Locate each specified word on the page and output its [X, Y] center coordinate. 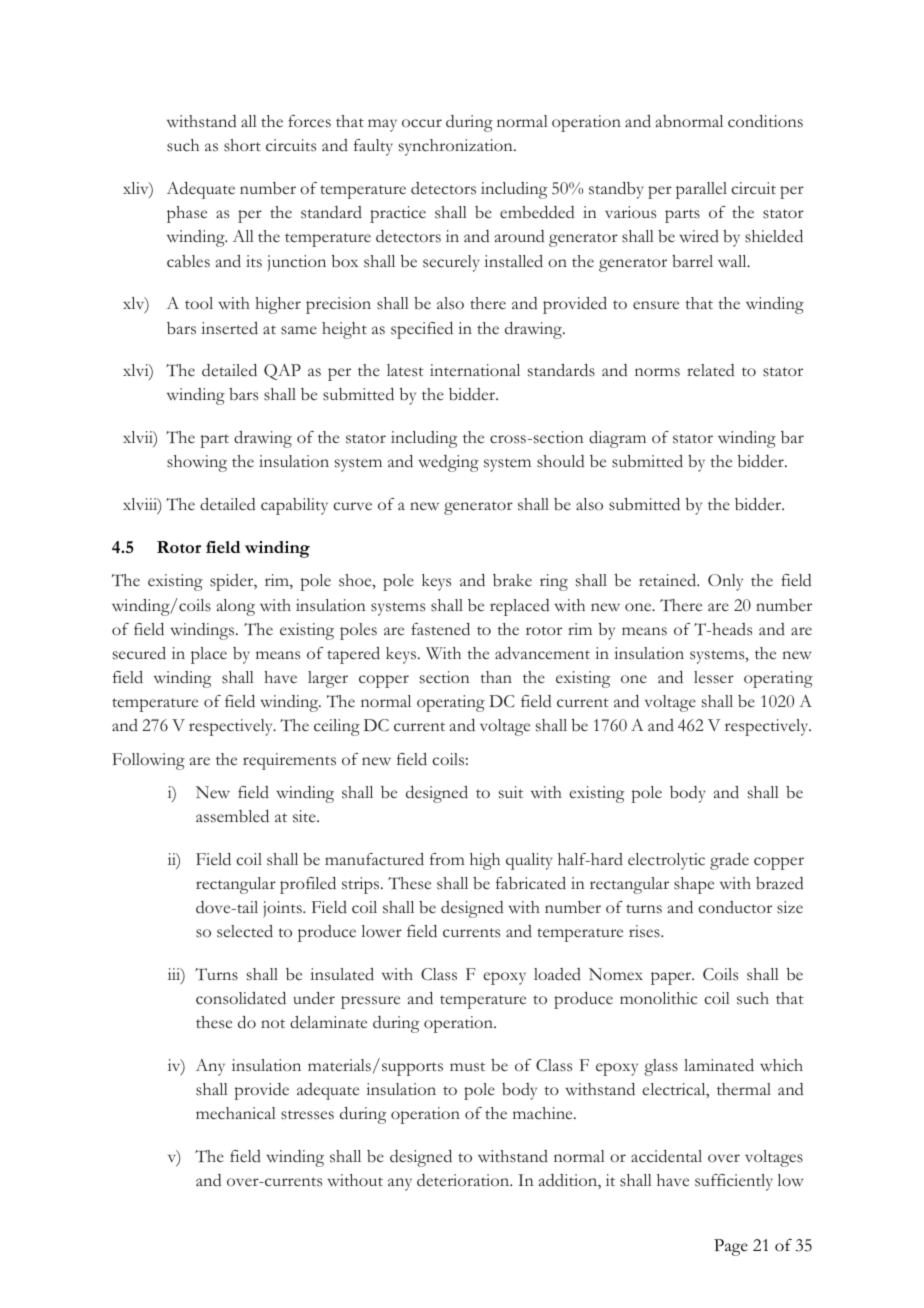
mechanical [236, 1113]
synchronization [457, 147]
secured [139, 653]
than [496, 677]
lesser [714, 677]
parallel [701, 190]
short [242, 145]
